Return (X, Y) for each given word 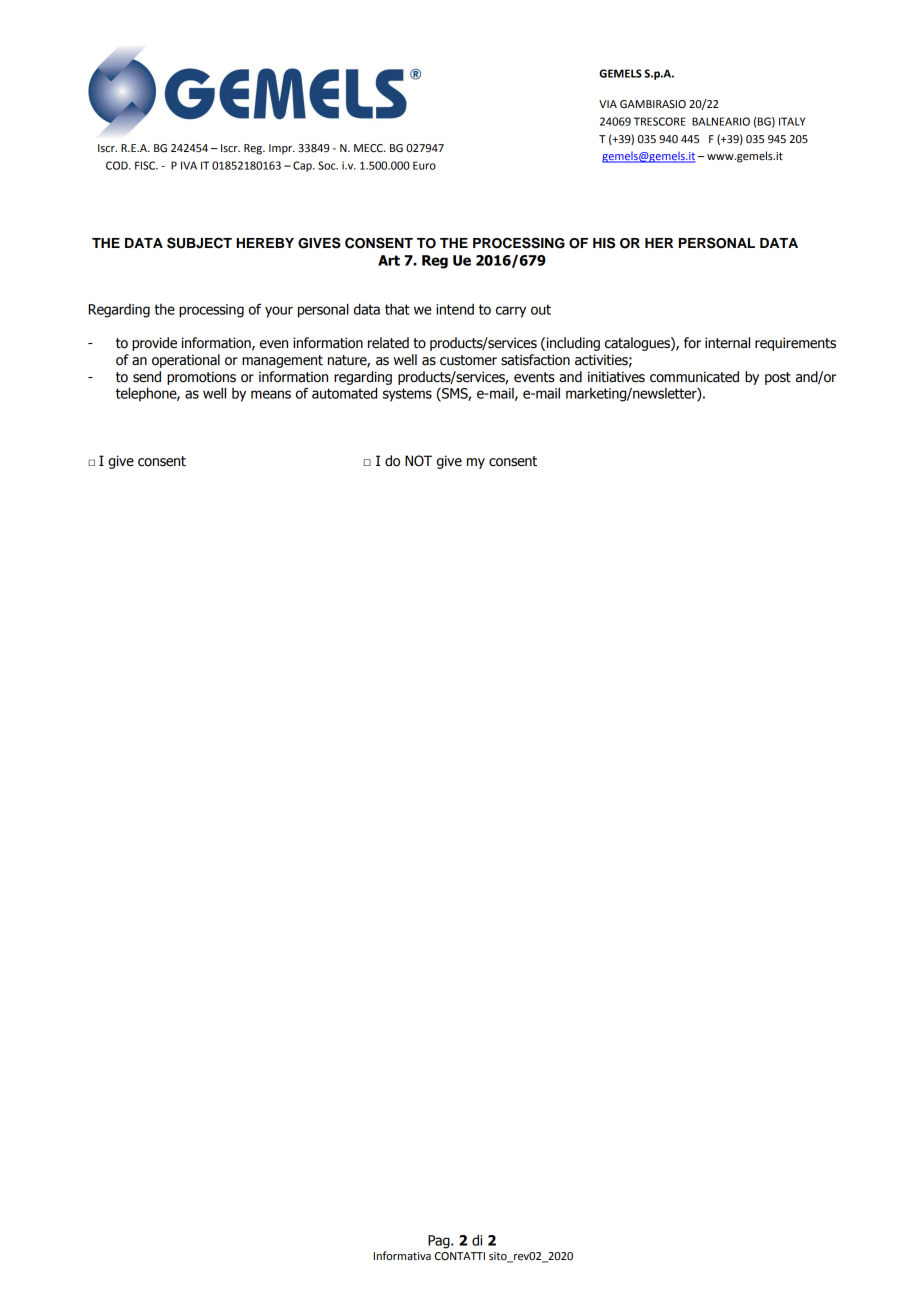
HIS (604, 243)
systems (407, 395)
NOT (418, 461)
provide (154, 344)
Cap (303, 166)
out (541, 309)
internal (727, 343)
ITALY (792, 121)
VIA (608, 104)
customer (468, 360)
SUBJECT (199, 243)
